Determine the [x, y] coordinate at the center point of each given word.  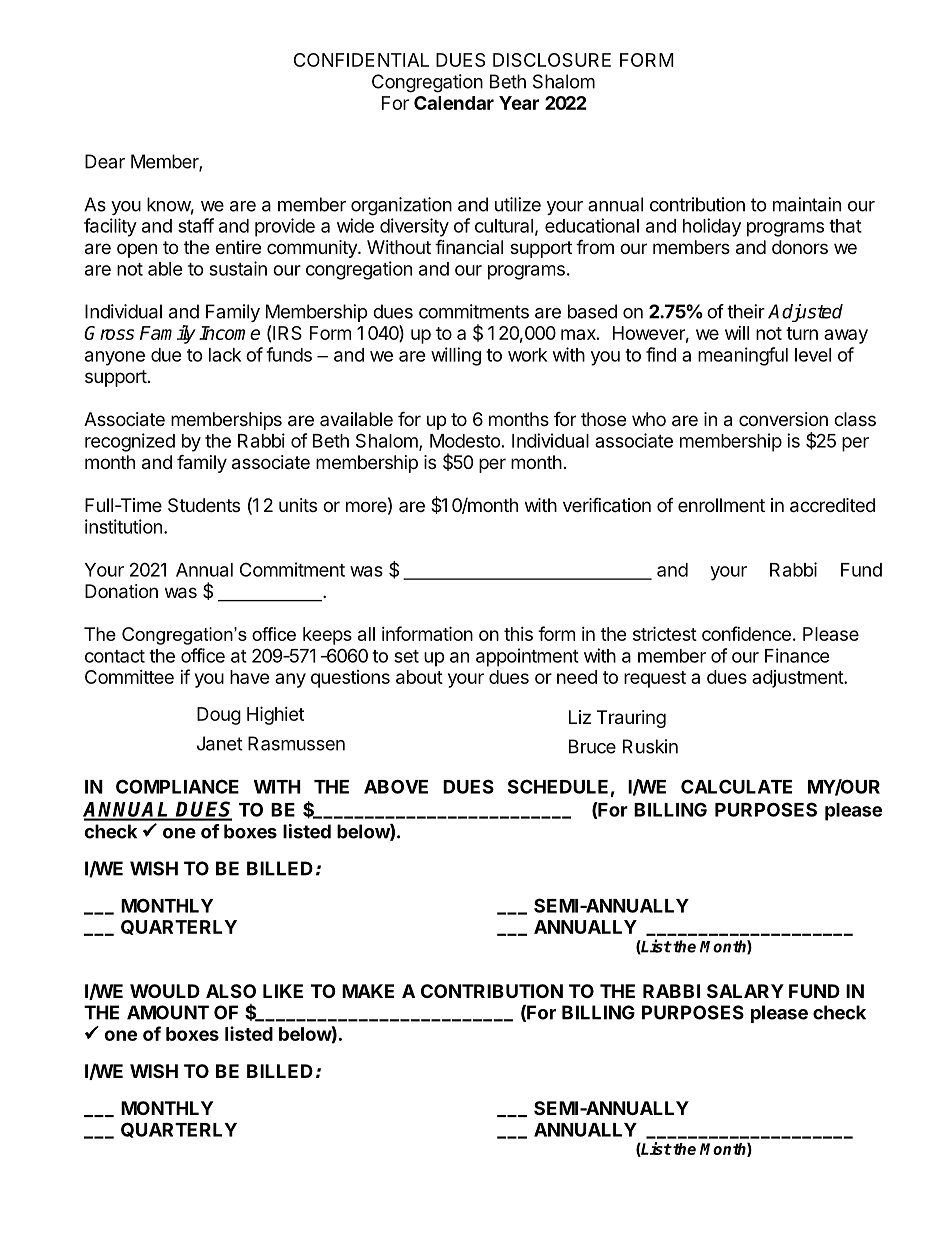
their [746, 311]
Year [519, 103]
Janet [220, 743]
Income [229, 333]
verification [607, 505]
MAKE [368, 991]
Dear [105, 161]
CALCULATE [736, 786]
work [527, 355]
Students [204, 505]
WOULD [165, 991]
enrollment [721, 505]
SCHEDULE [558, 786]
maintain [807, 204]
